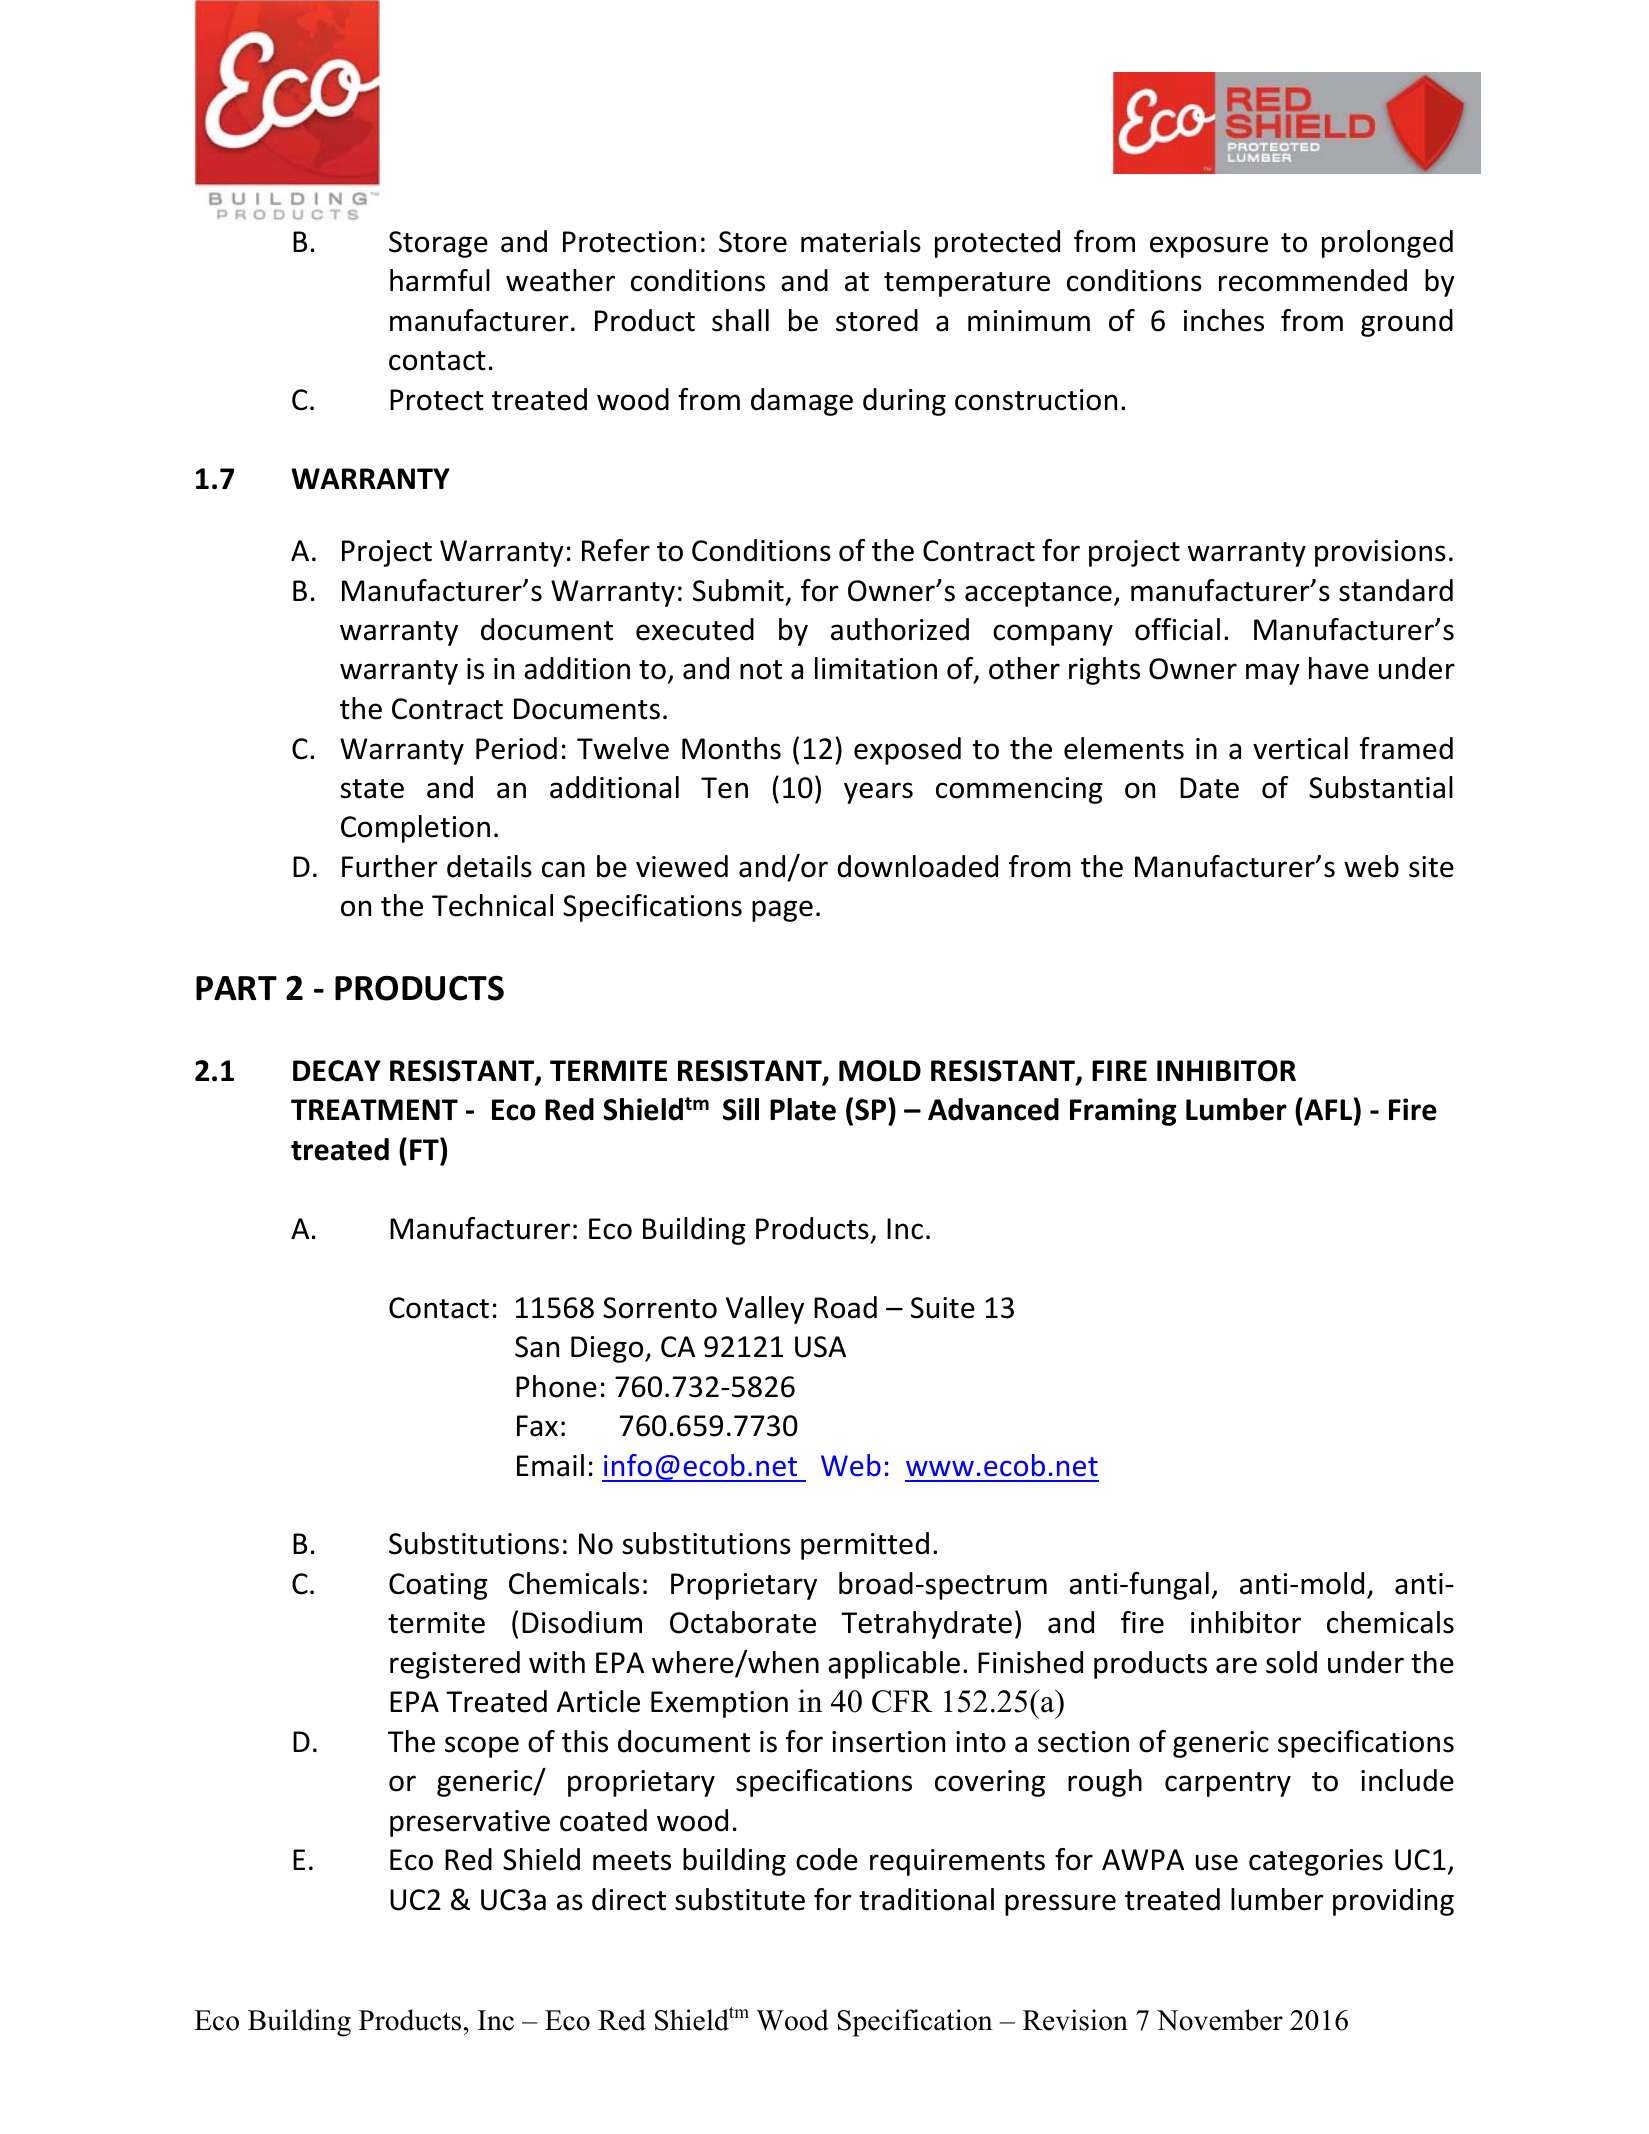  I want to click on applicable, so click(894, 1665).
